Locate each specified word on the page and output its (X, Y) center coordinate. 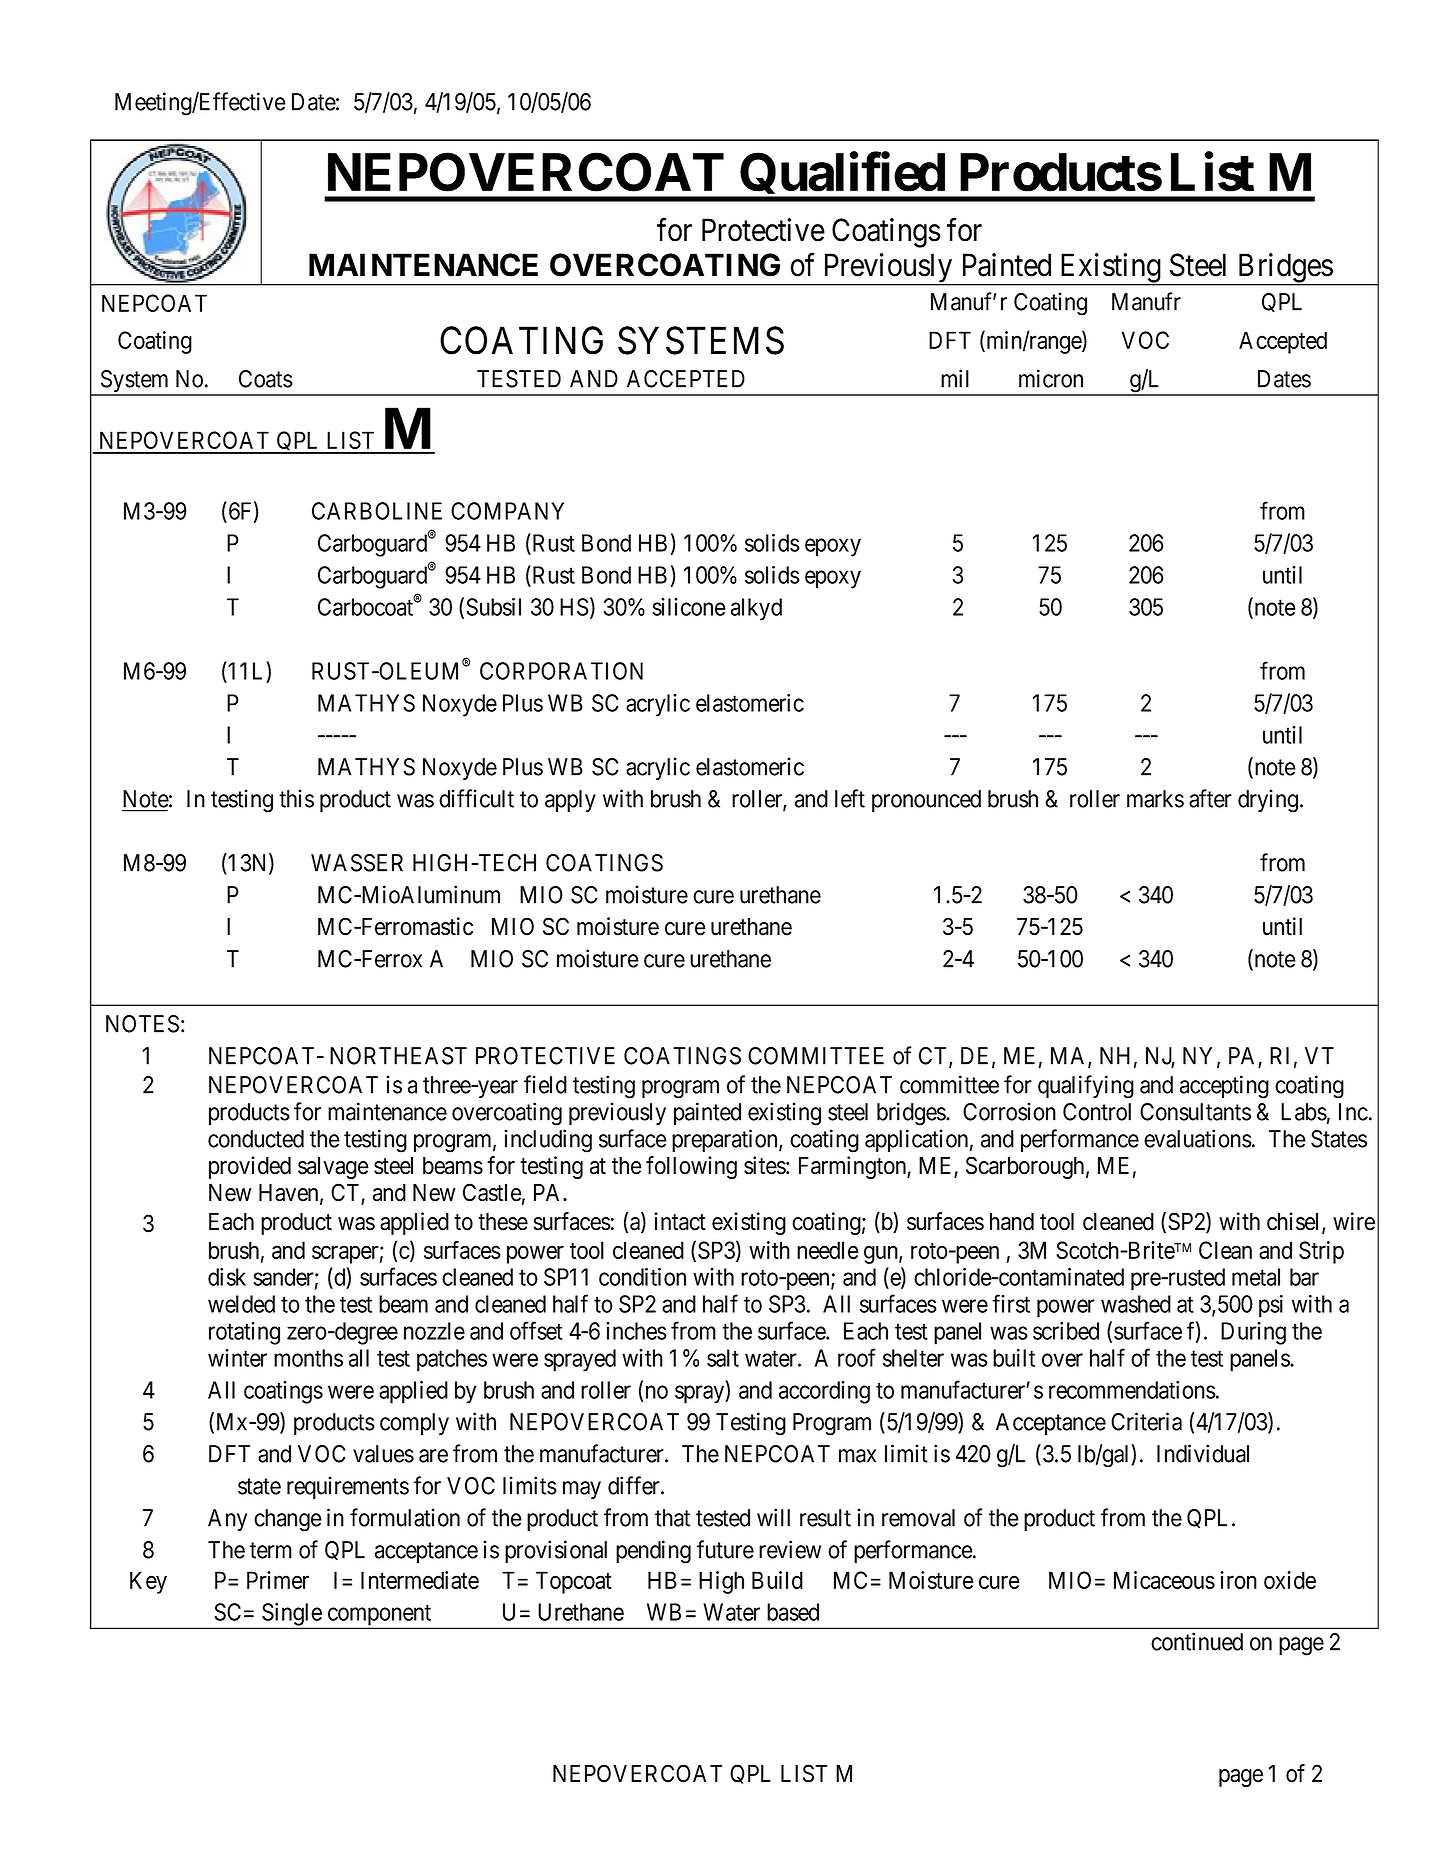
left (850, 798)
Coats (266, 379)
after (1210, 798)
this (296, 798)
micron (1051, 378)
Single (291, 1615)
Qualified (842, 177)
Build (777, 1580)
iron (1238, 1580)
